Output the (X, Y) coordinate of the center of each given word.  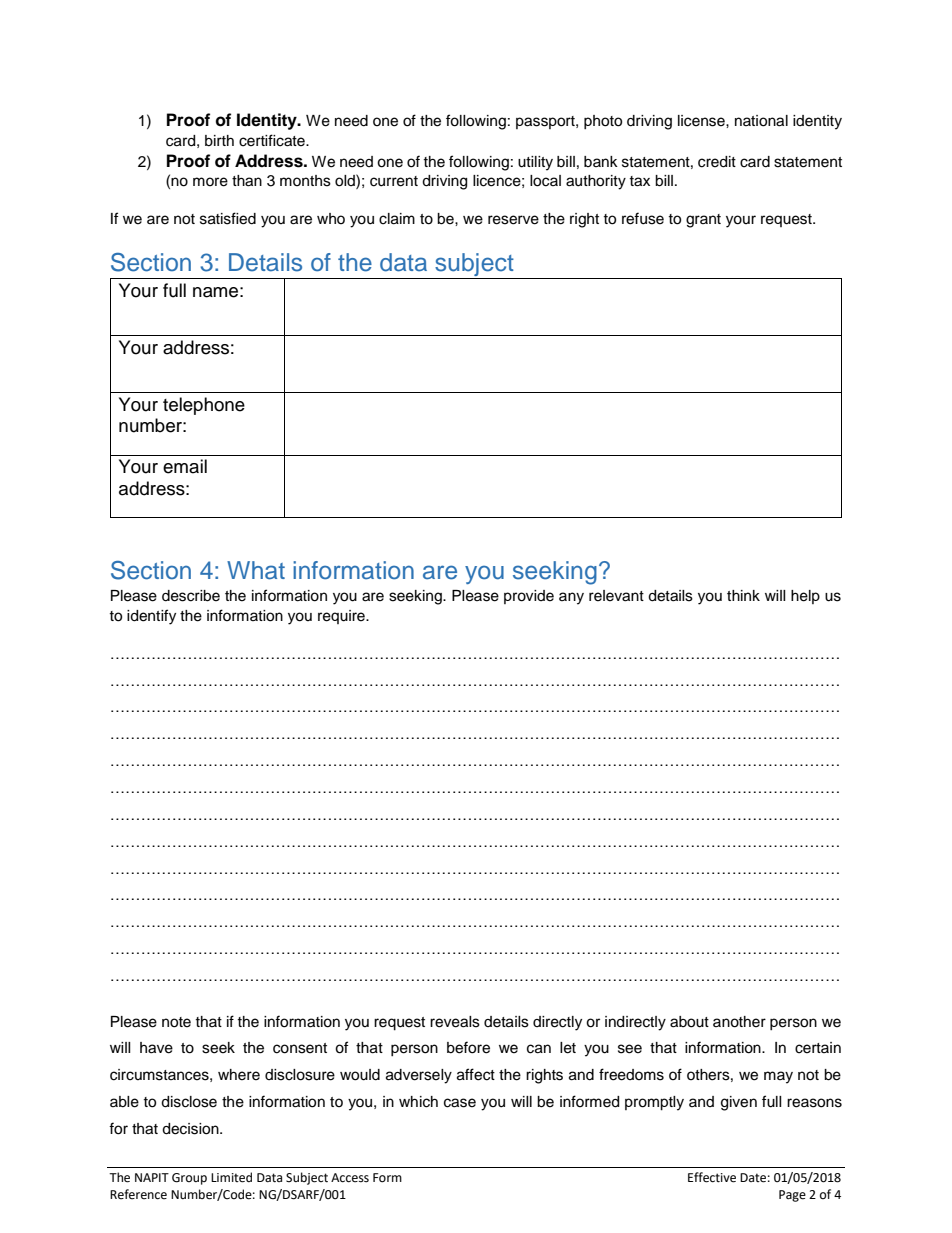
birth (219, 141)
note (176, 1022)
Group (189, 1179)
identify (151, 617)
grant (703, 221)
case (460, 1103)
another (739, 1022)
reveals (455, 1022)
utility (535, 163)
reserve (513, 220)
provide (529, 597)
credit (717, 162)
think (743, 595)
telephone (204, 406)
